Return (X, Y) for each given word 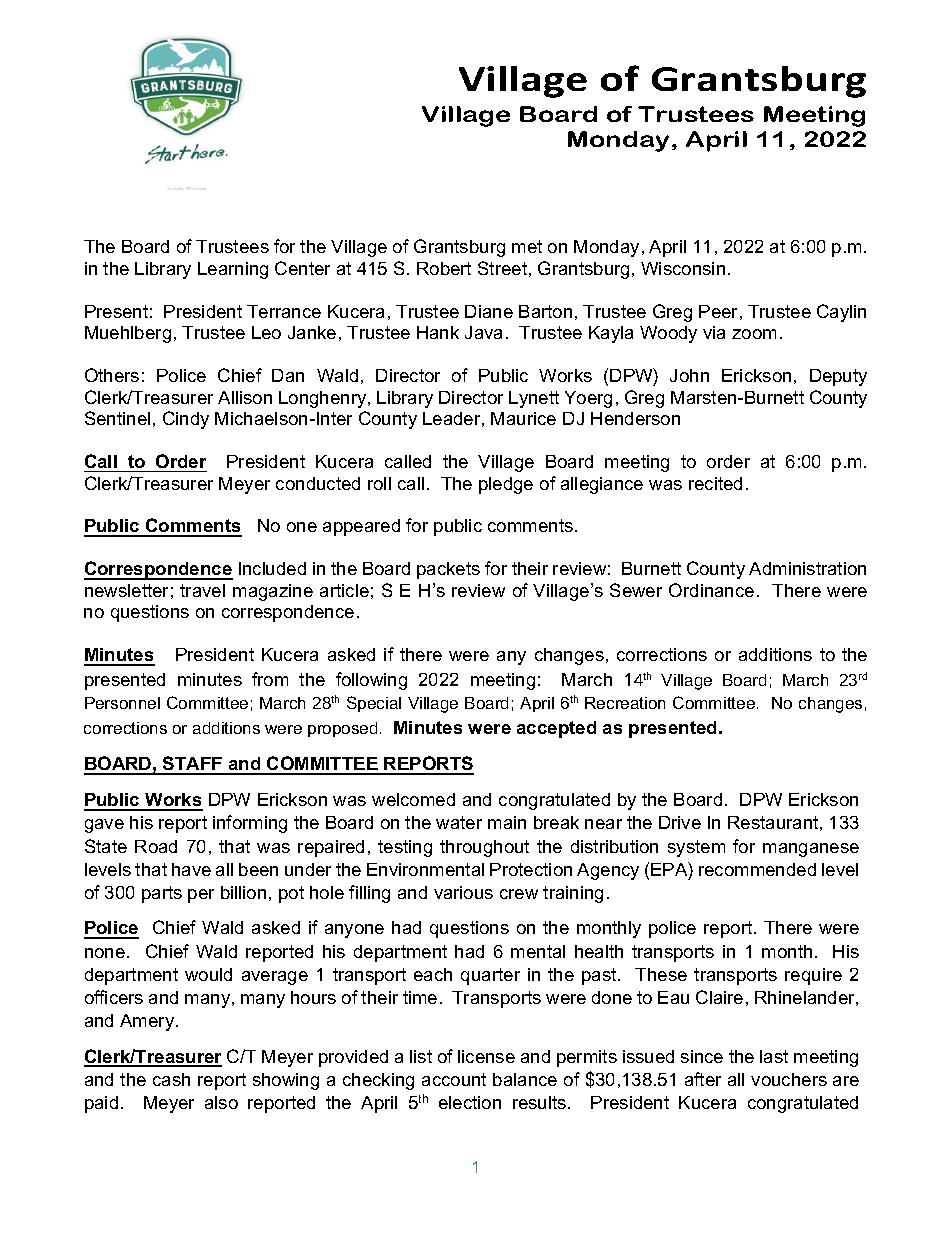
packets (448, 570)
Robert (444, 268)
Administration (807, 568)
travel (202, 590)
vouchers (789, 1079)
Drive (680, 822)
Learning (233, 270)
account (454, 1079)
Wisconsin (683, 268)
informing (250, 824)
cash (171, 1079)
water (459, 822)
